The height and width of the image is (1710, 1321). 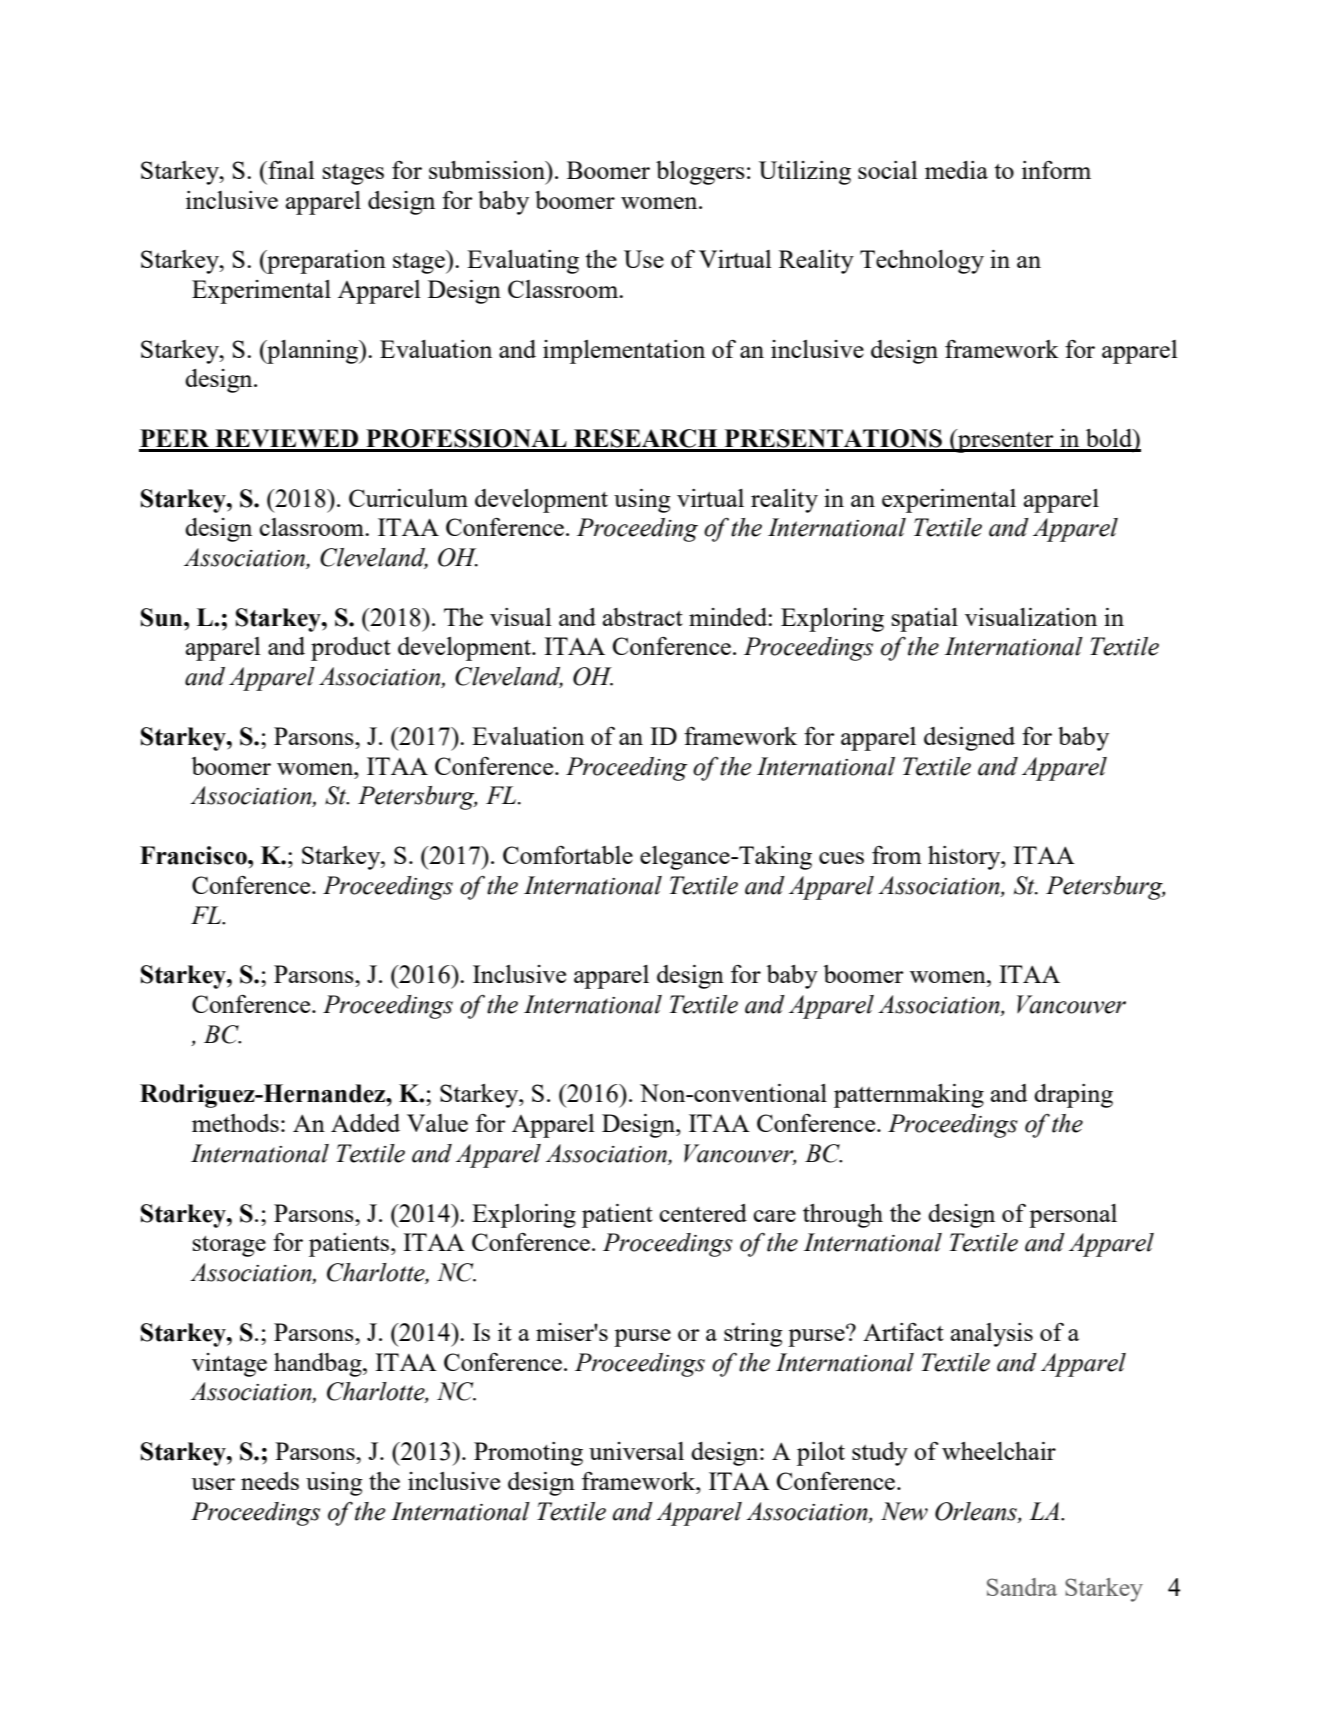 What do you see at coordinates (568, 855) in the image?
I see `Comfortable` at bounding box center [568, 855].
